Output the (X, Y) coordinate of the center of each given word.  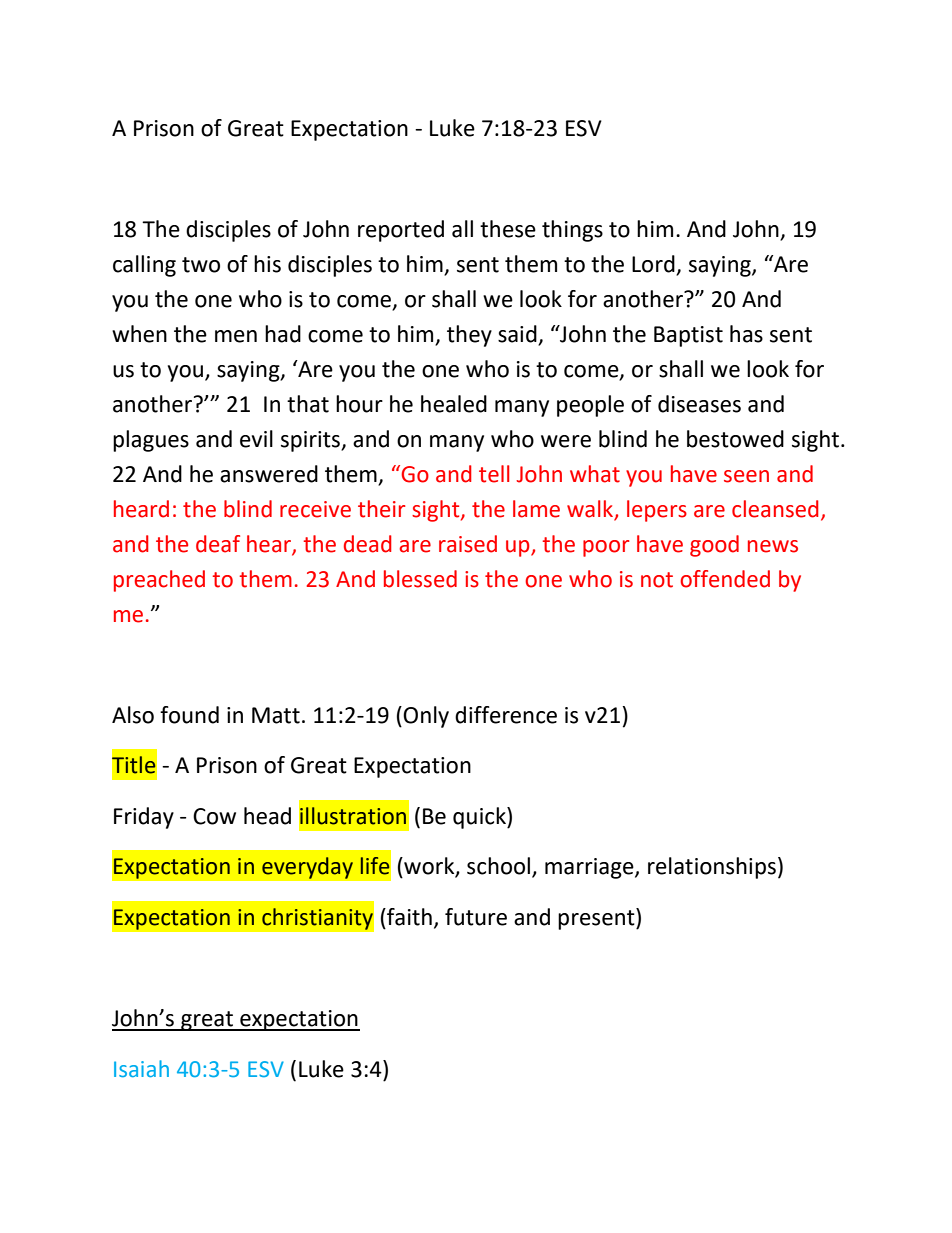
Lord (654, 265)
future (476, 917)
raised (468, 544)
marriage (590, 868)
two (201, 265)
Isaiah (141, 1068)
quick (480, 818)
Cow (214, 816)
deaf (218, 544)
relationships (712, 868)
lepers (657, 511)
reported (401, 231)
